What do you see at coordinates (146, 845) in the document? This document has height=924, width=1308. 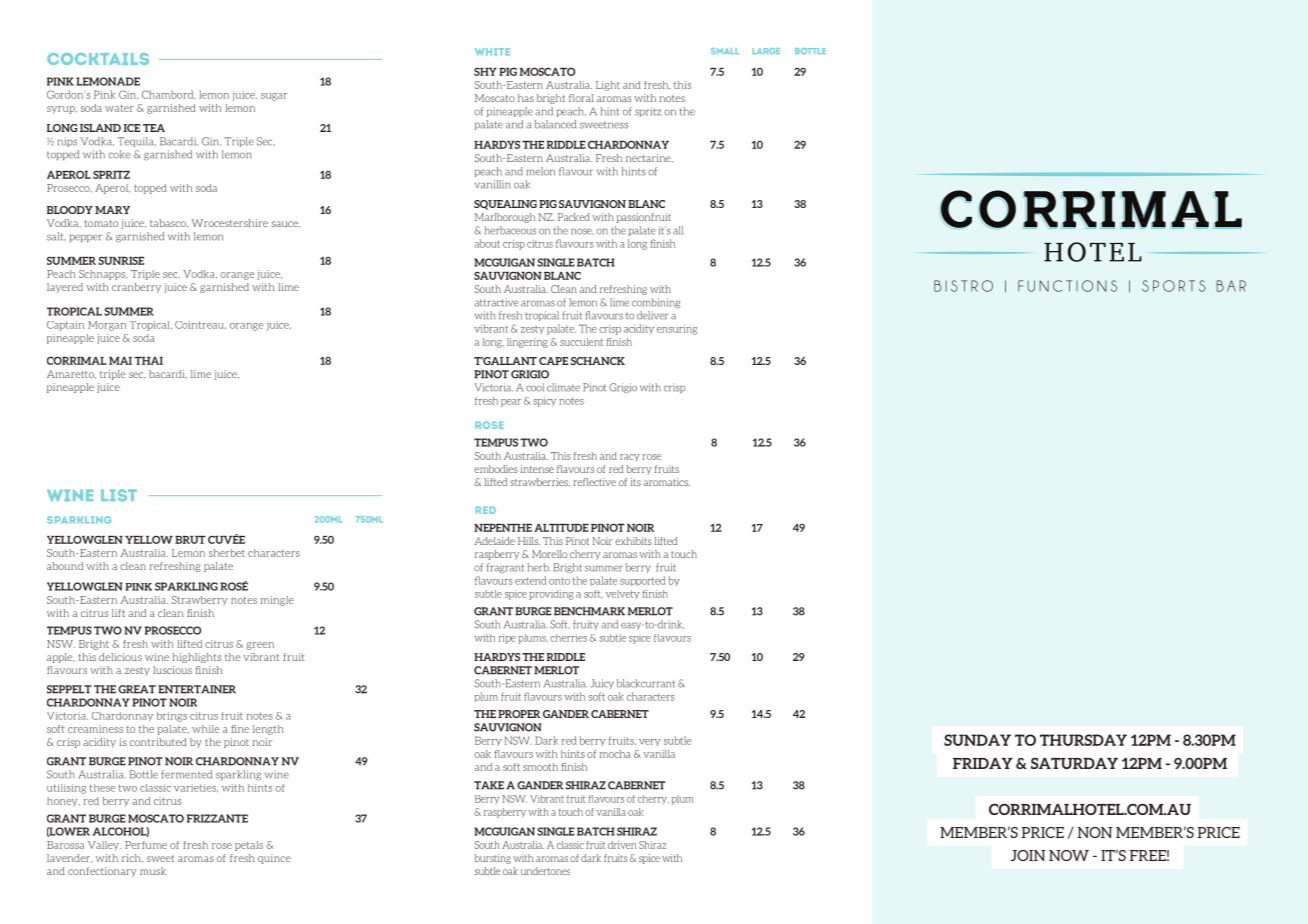 I see `Perfume` at bounding box center [146, 845].
